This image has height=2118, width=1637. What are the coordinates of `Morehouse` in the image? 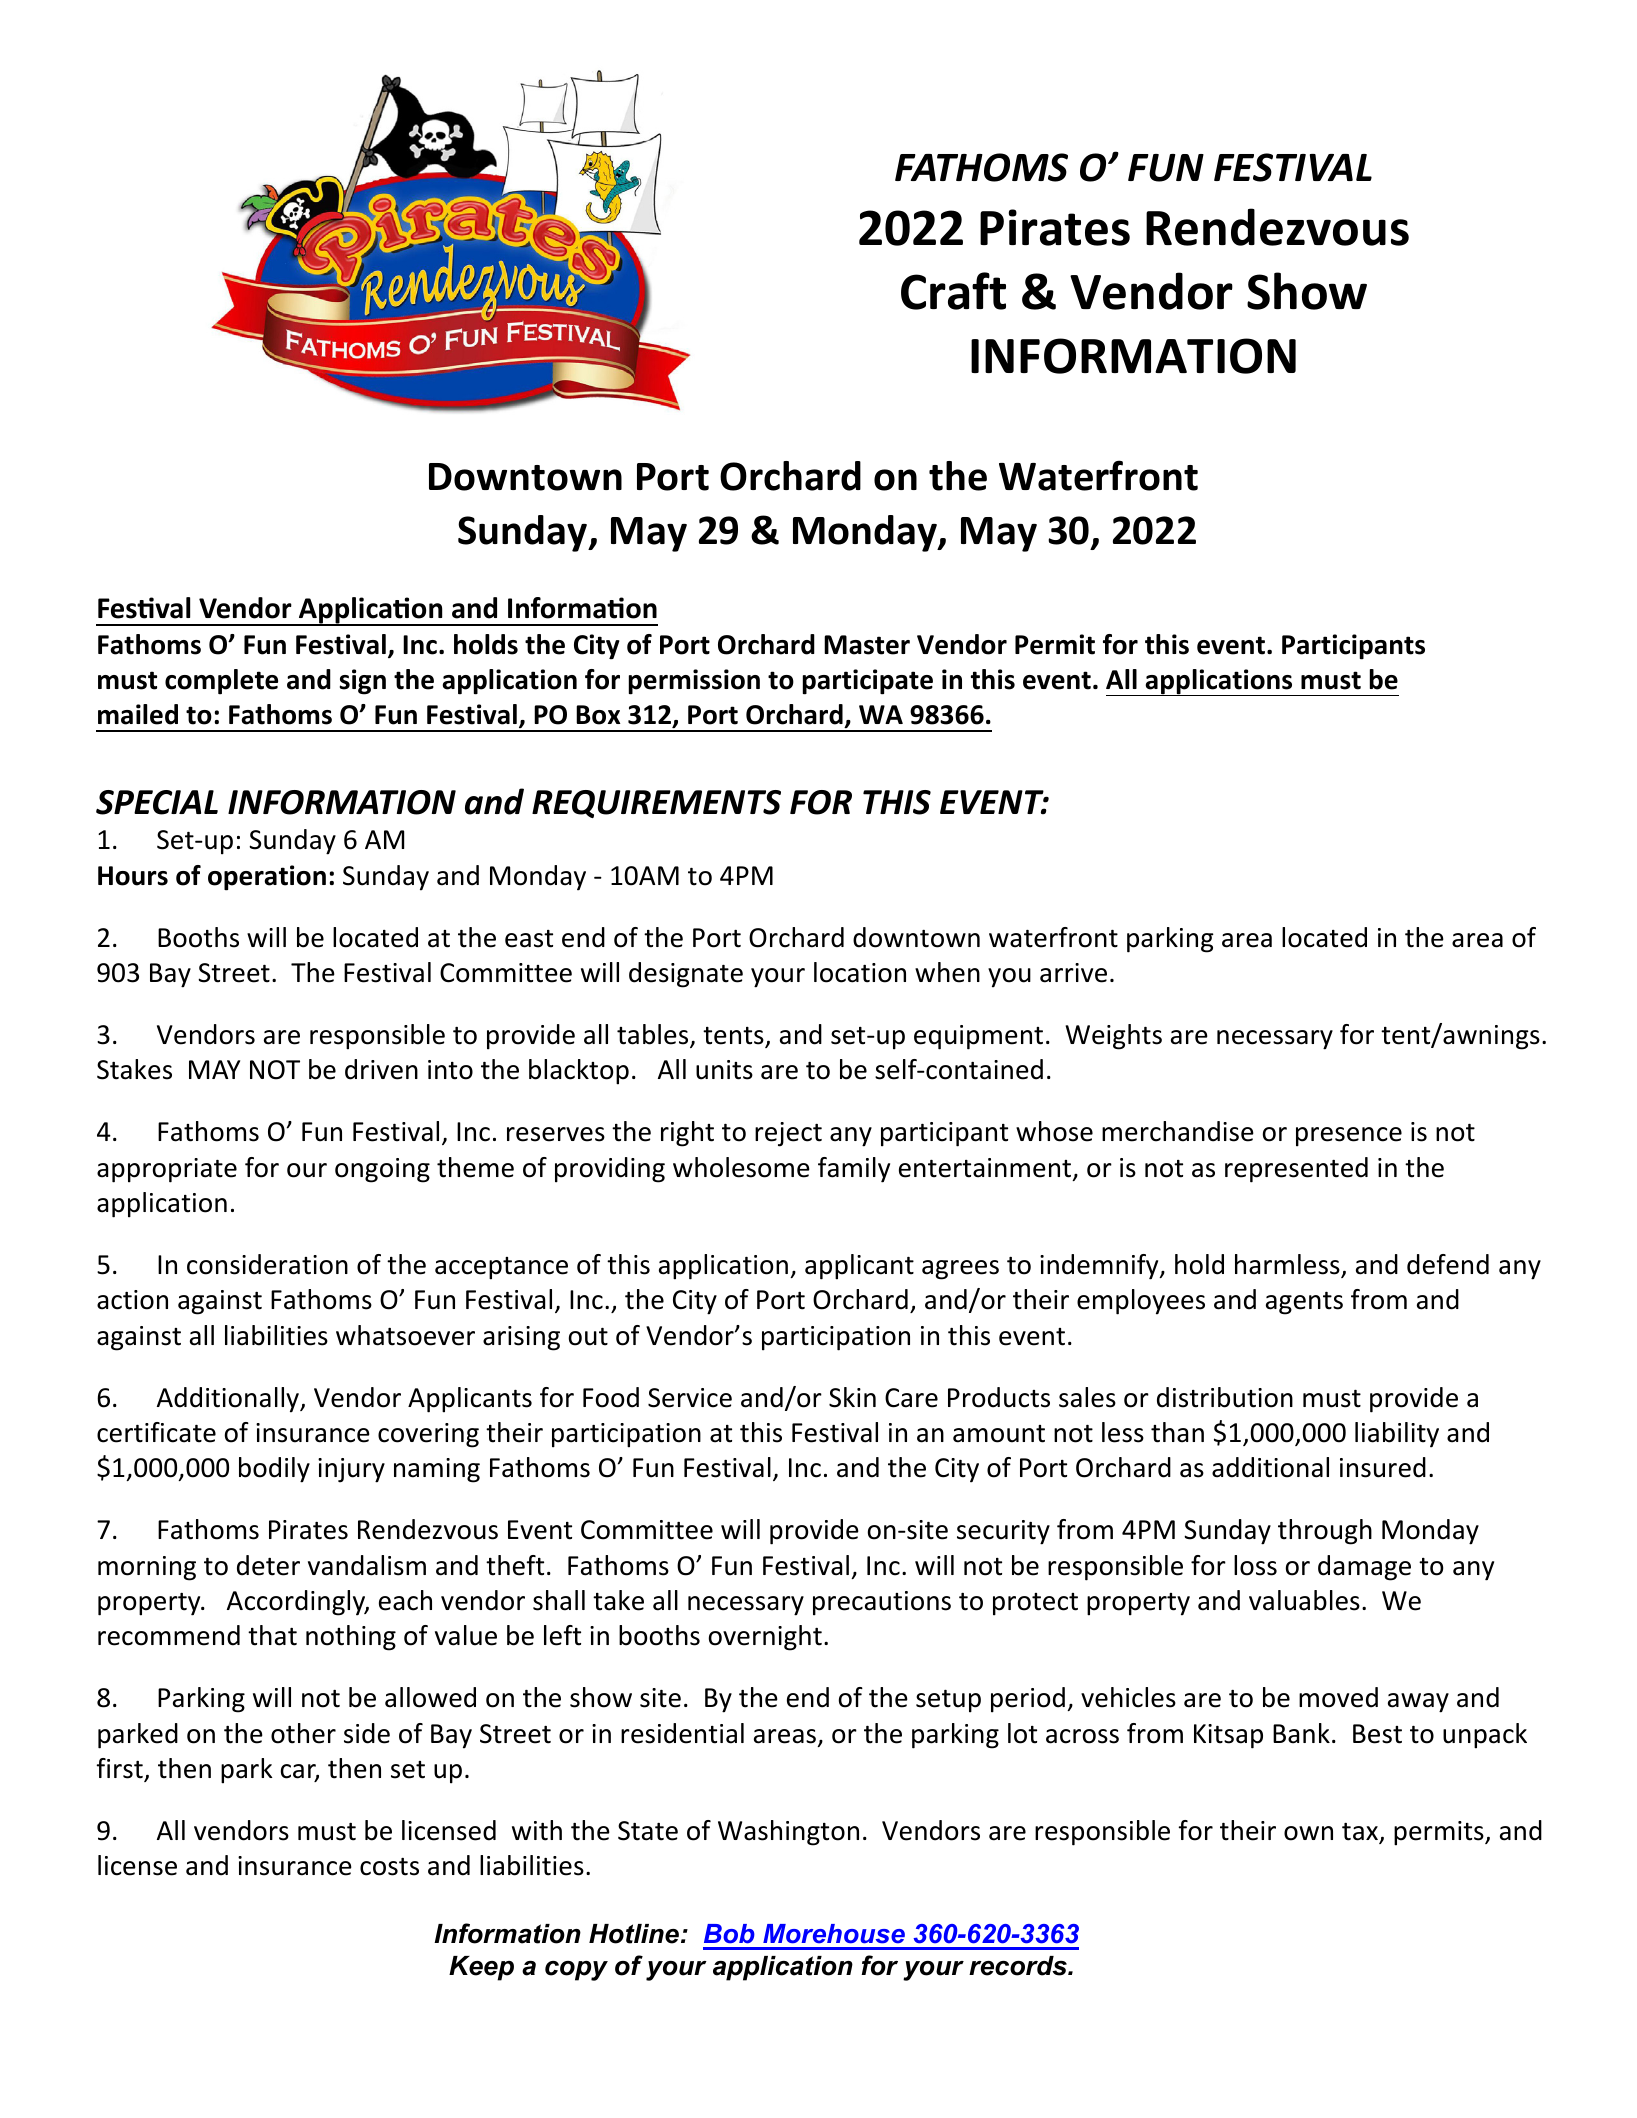 It's located at (834, 1934).
